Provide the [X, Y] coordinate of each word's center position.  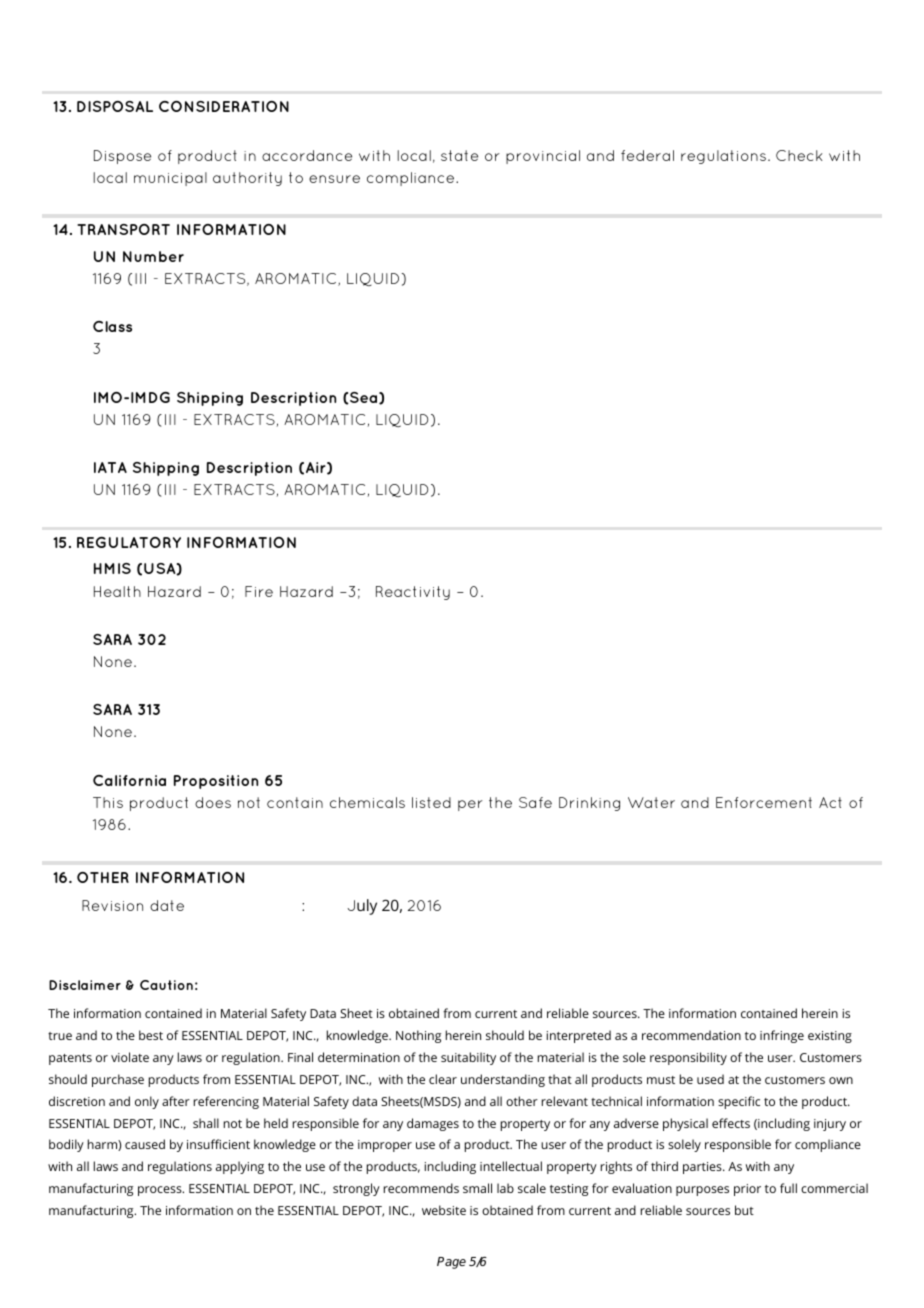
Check [799, 155]
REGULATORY [129, 542]
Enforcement [764, 802]
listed [431, 802]
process [161, 1191]
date [167, 905]
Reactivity [413, 593]
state [459, 155]
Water [651, 802]
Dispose [122, 157]
